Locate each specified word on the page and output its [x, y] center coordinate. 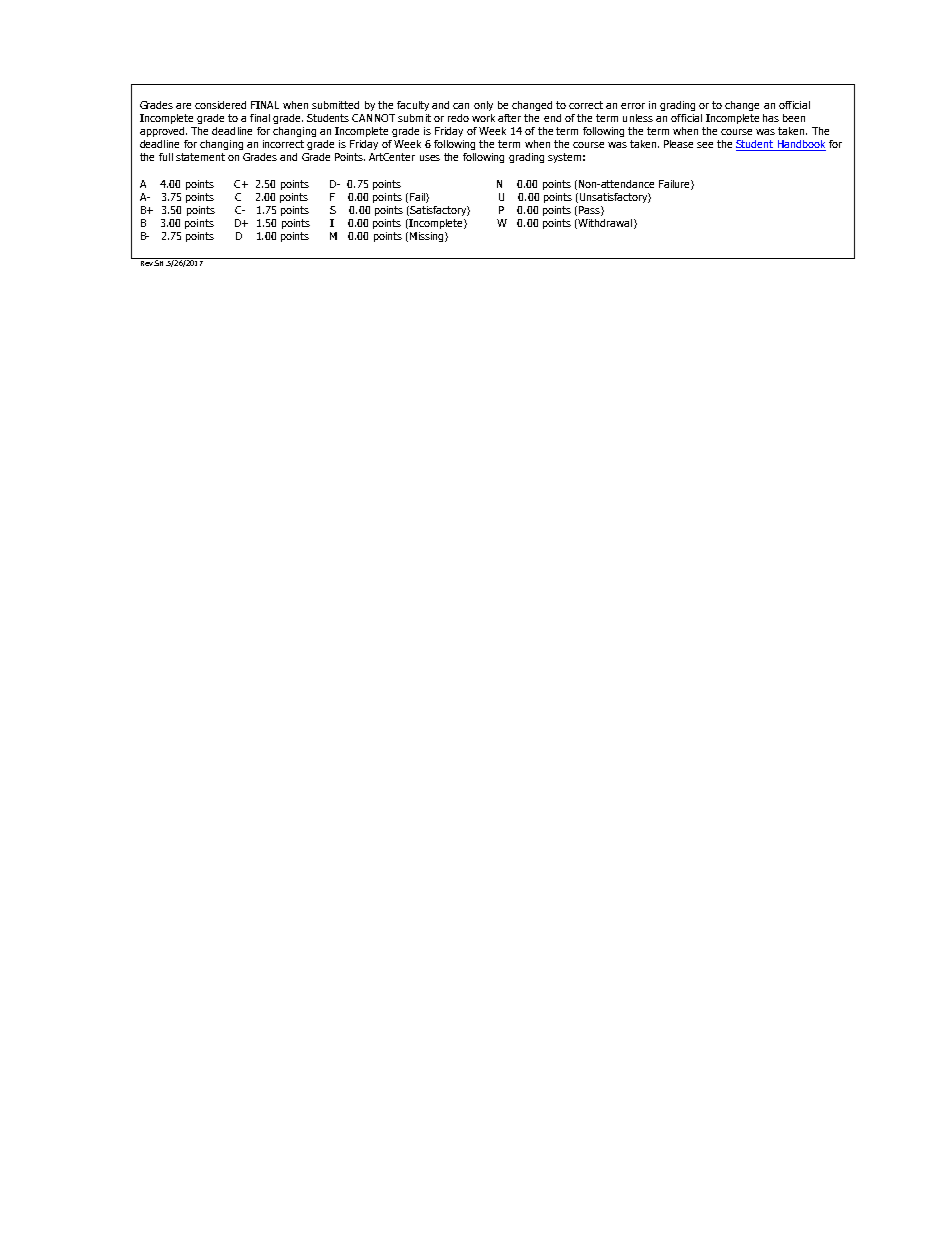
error [633, 106]
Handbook [800, 145]
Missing [426, 237]
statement [200, 157]
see [705, 145]
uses [430, 158]
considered [220, 105]
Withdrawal [604, 224]
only [483, 106]
